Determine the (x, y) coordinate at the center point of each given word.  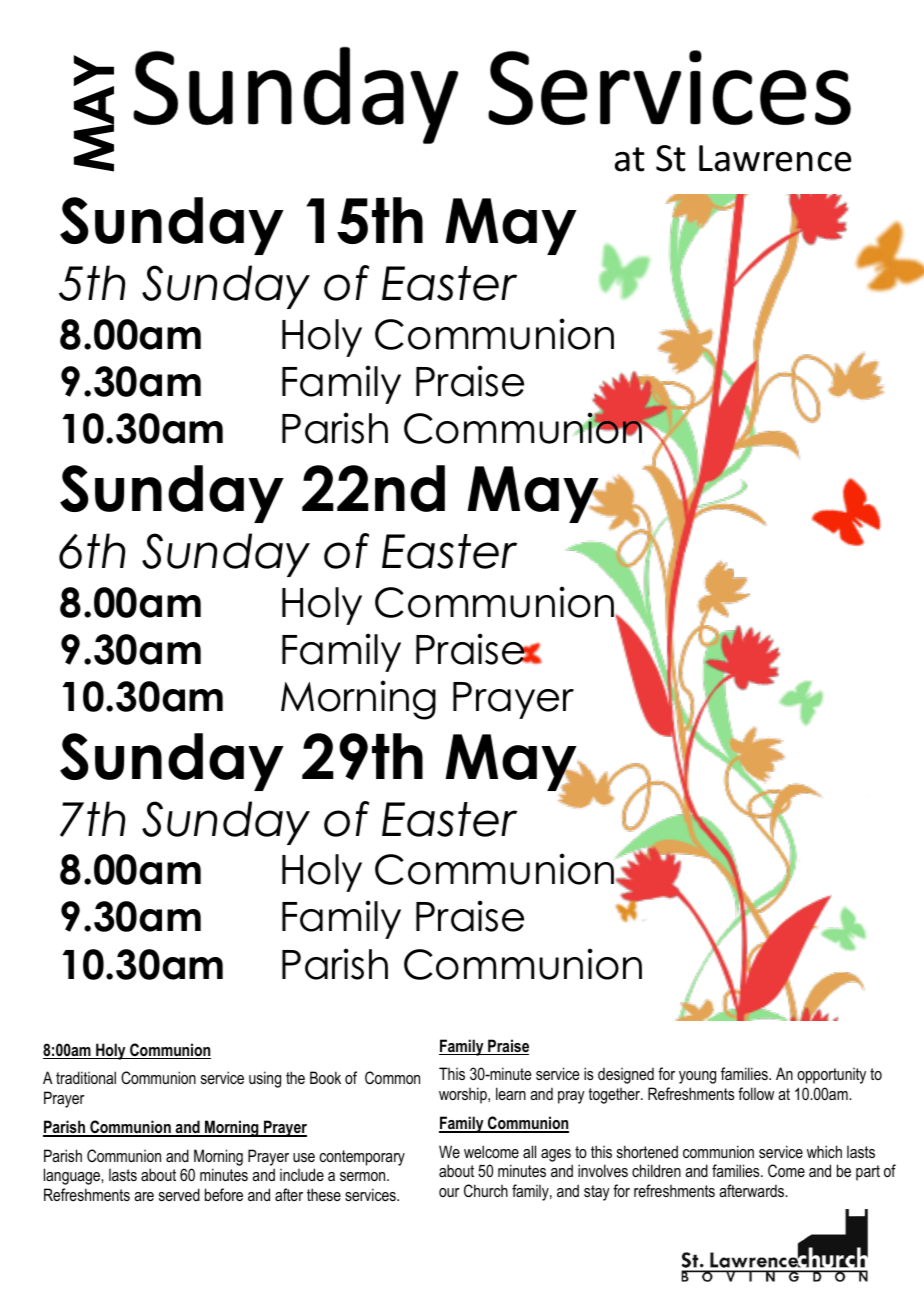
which (824, 1151)
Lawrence (775, 158)
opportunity (831, 1075)
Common (392, 1077)
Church (486, 1190)
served (179, 1194)
